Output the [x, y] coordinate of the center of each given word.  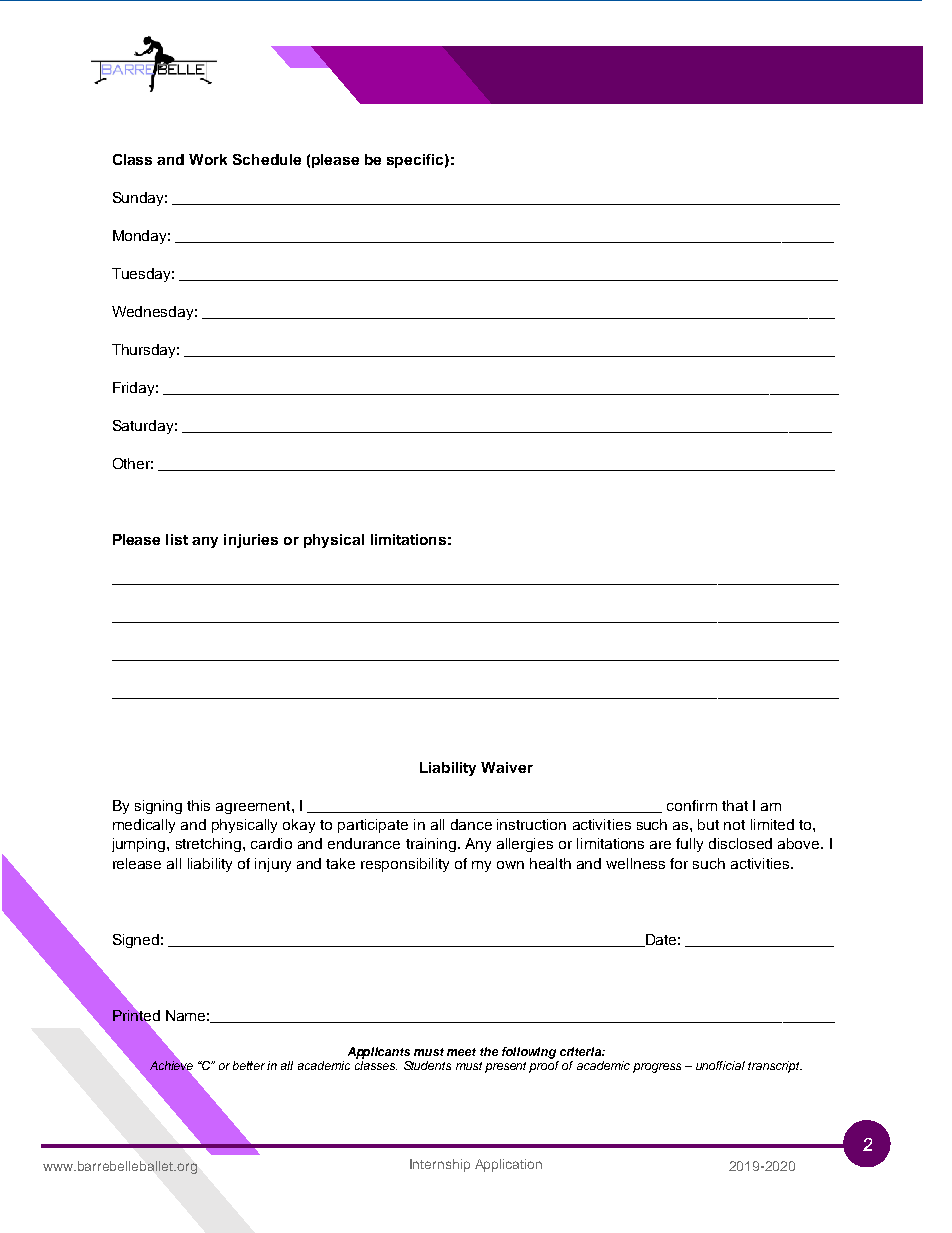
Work [208, 159]
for [679, 863]
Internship [440, 1165]
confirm [692, 805]
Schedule [267, 159]
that [735, 805]
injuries [251, 541]
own [510, 865]
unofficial [720, 1065]
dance [471, 824]
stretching [210, 845]
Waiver [507, 767]
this [198, 805]
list [177, 539]
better [250, 1065]
